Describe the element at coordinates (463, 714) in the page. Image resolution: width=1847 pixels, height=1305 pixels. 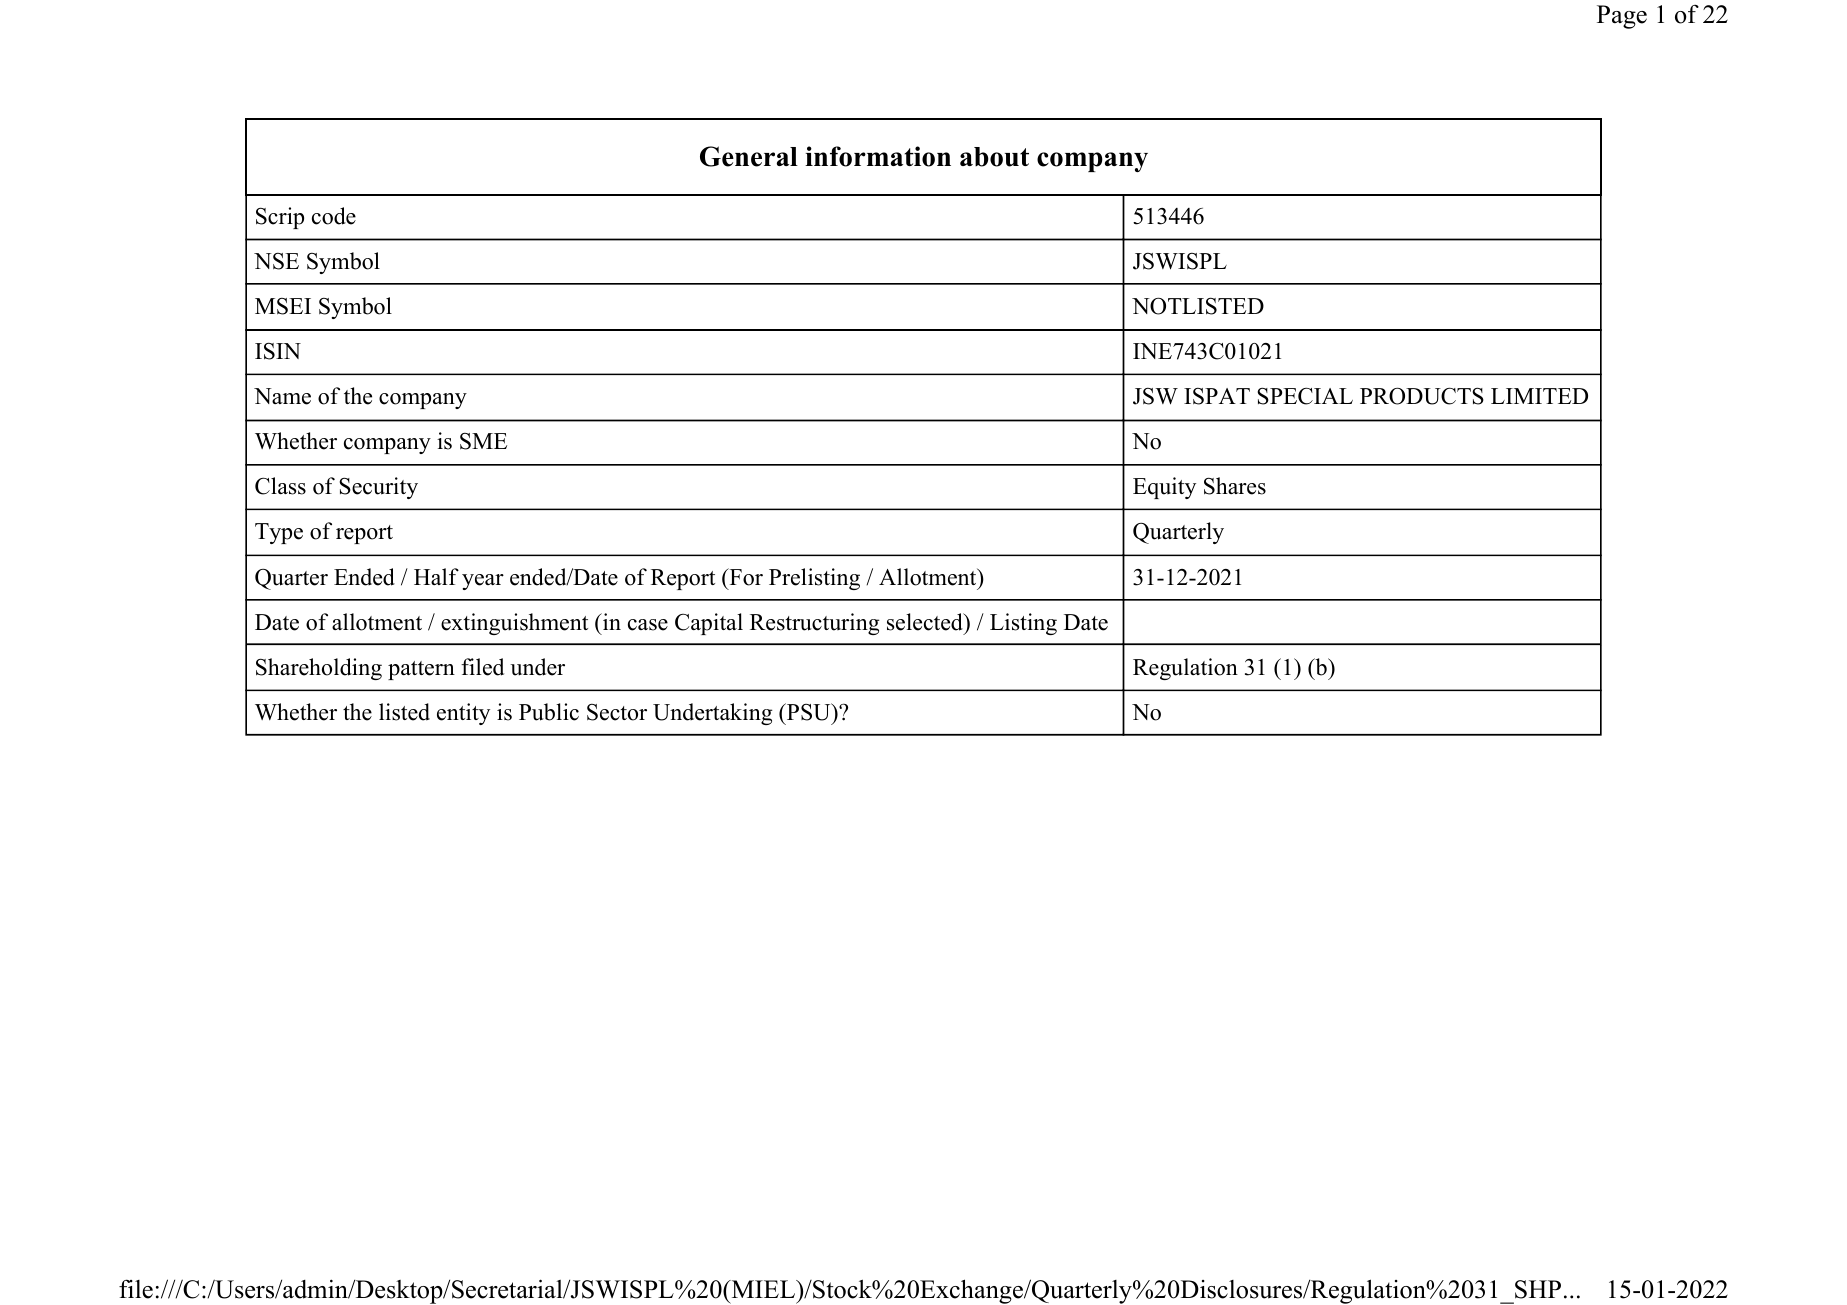
I see `entity` at that location.
